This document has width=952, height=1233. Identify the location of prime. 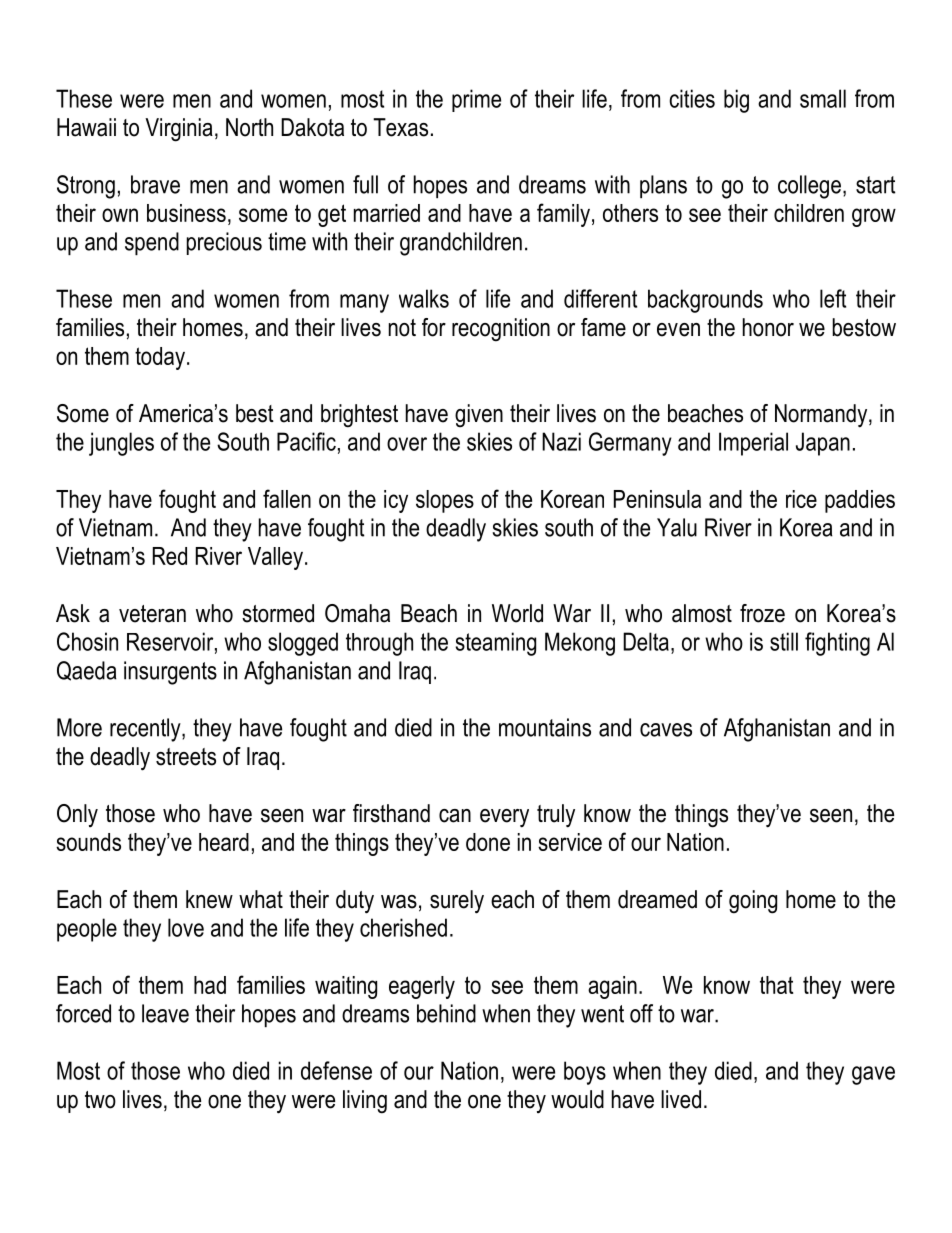
(476, 100).
